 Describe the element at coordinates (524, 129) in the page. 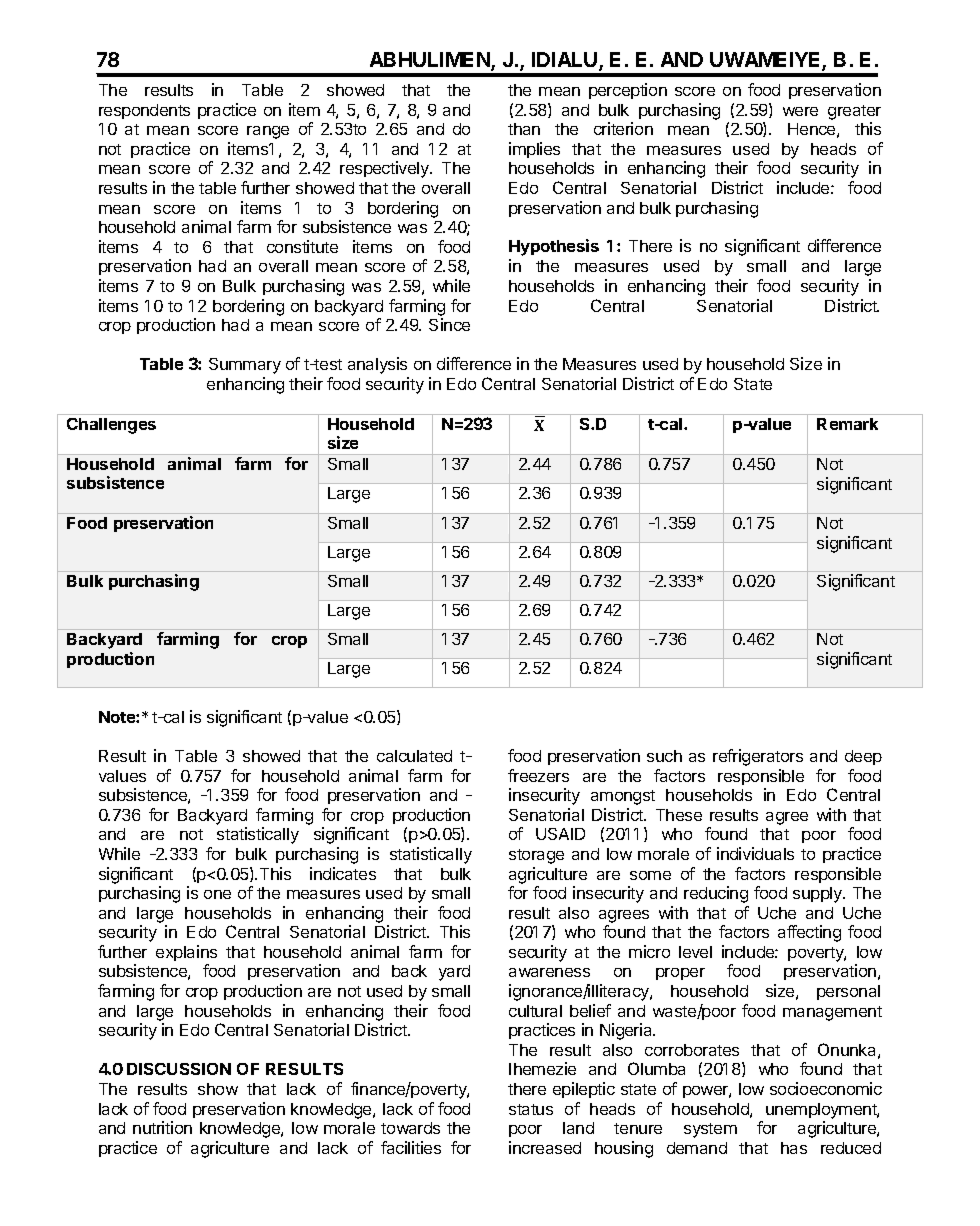

I see `than` at that location.
